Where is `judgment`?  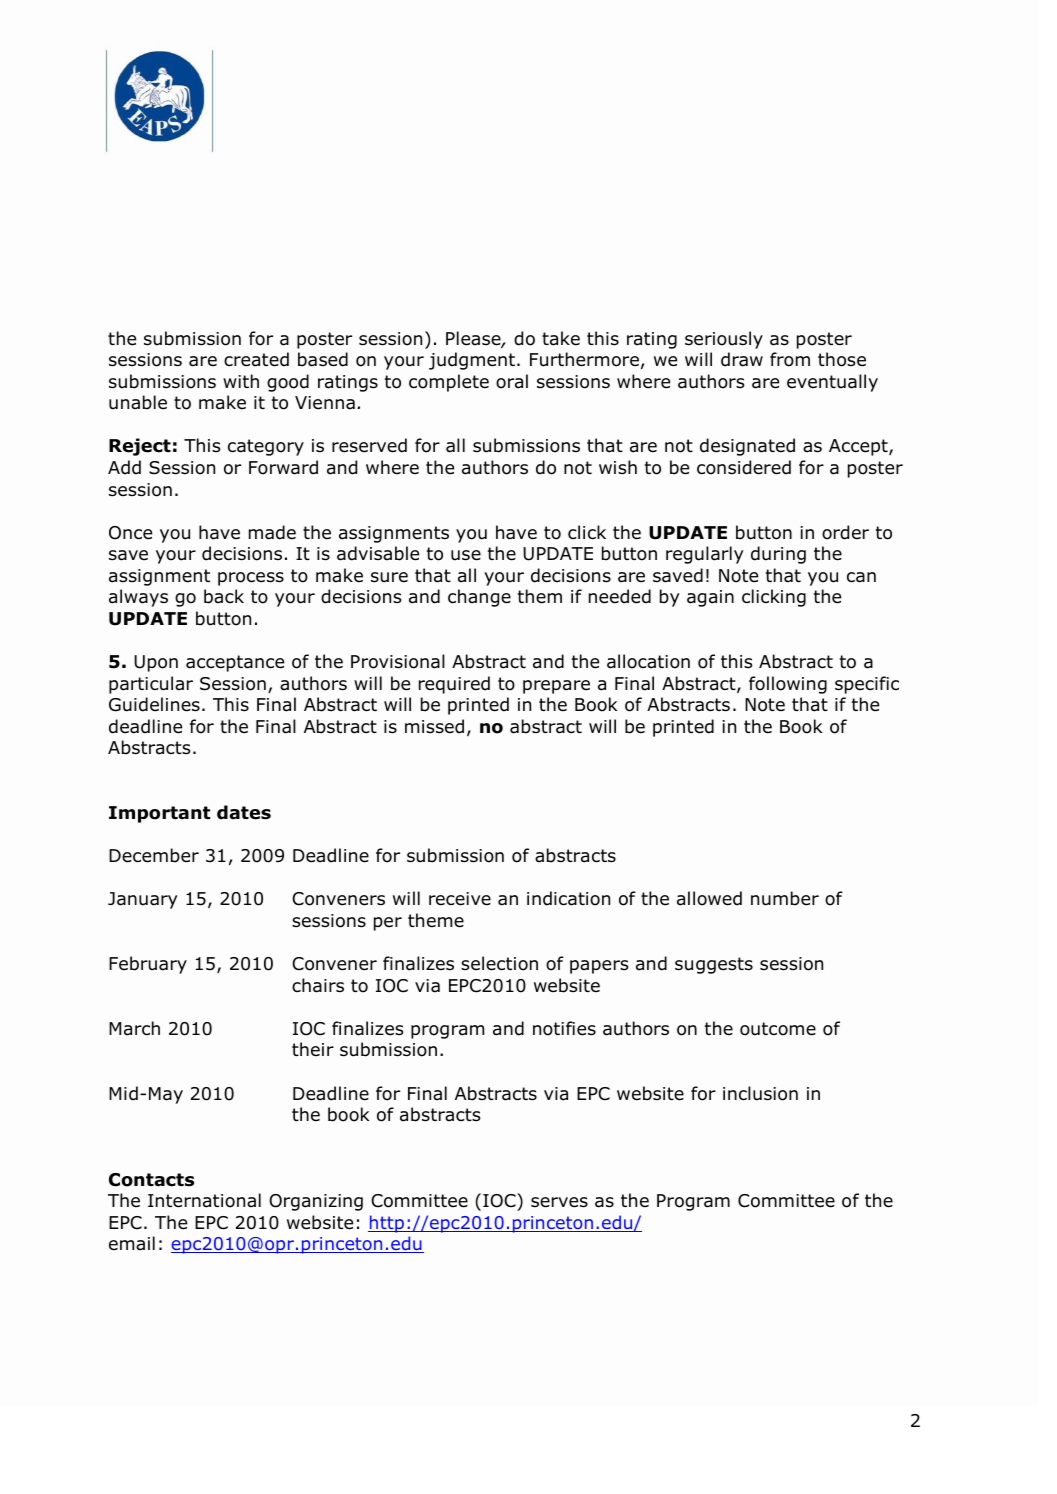
judgment is located at coordinates (472, 361).
